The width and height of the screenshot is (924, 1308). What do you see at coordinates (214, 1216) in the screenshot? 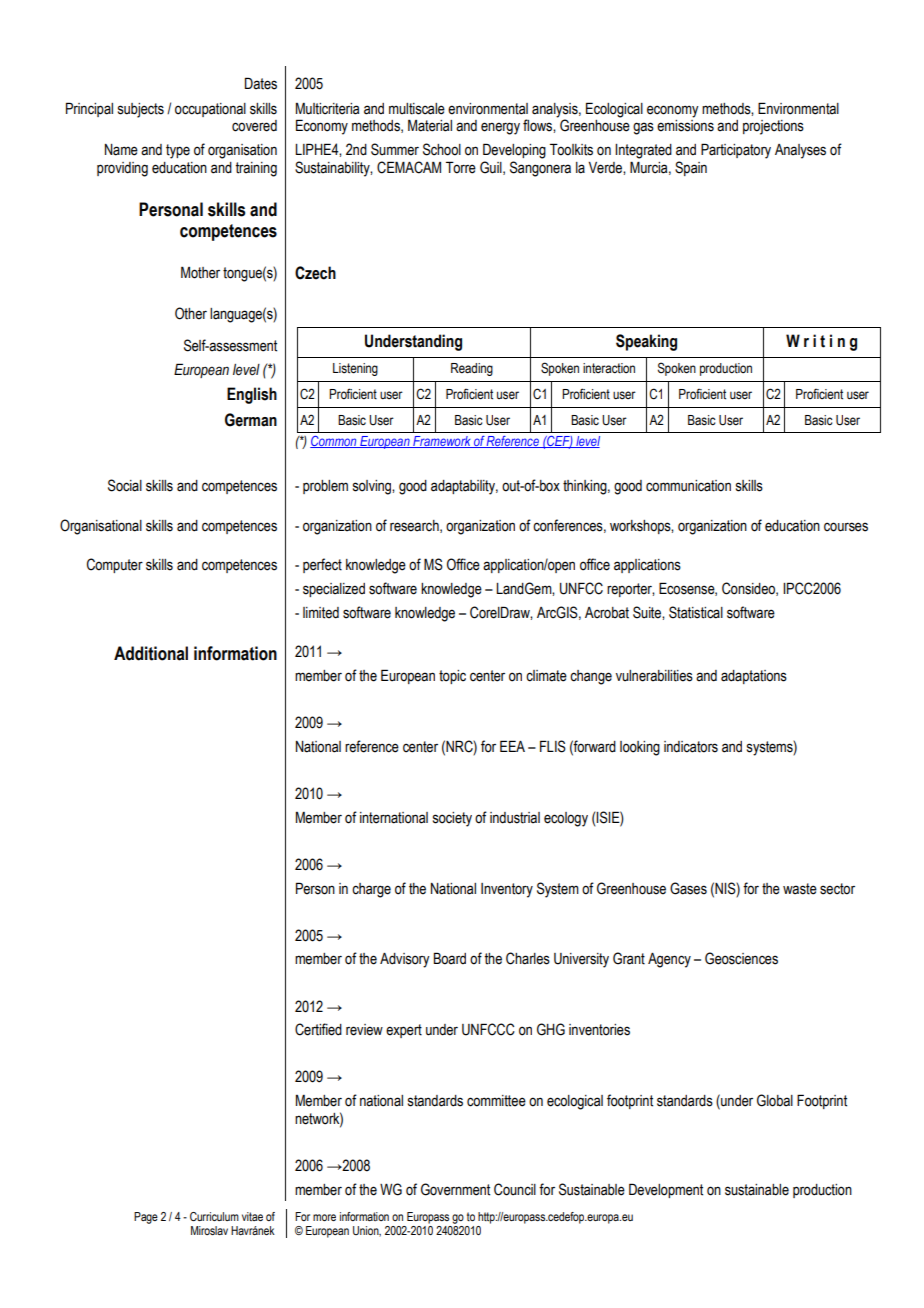
I see `Curriculum` at bounding box center [214, 1216].
